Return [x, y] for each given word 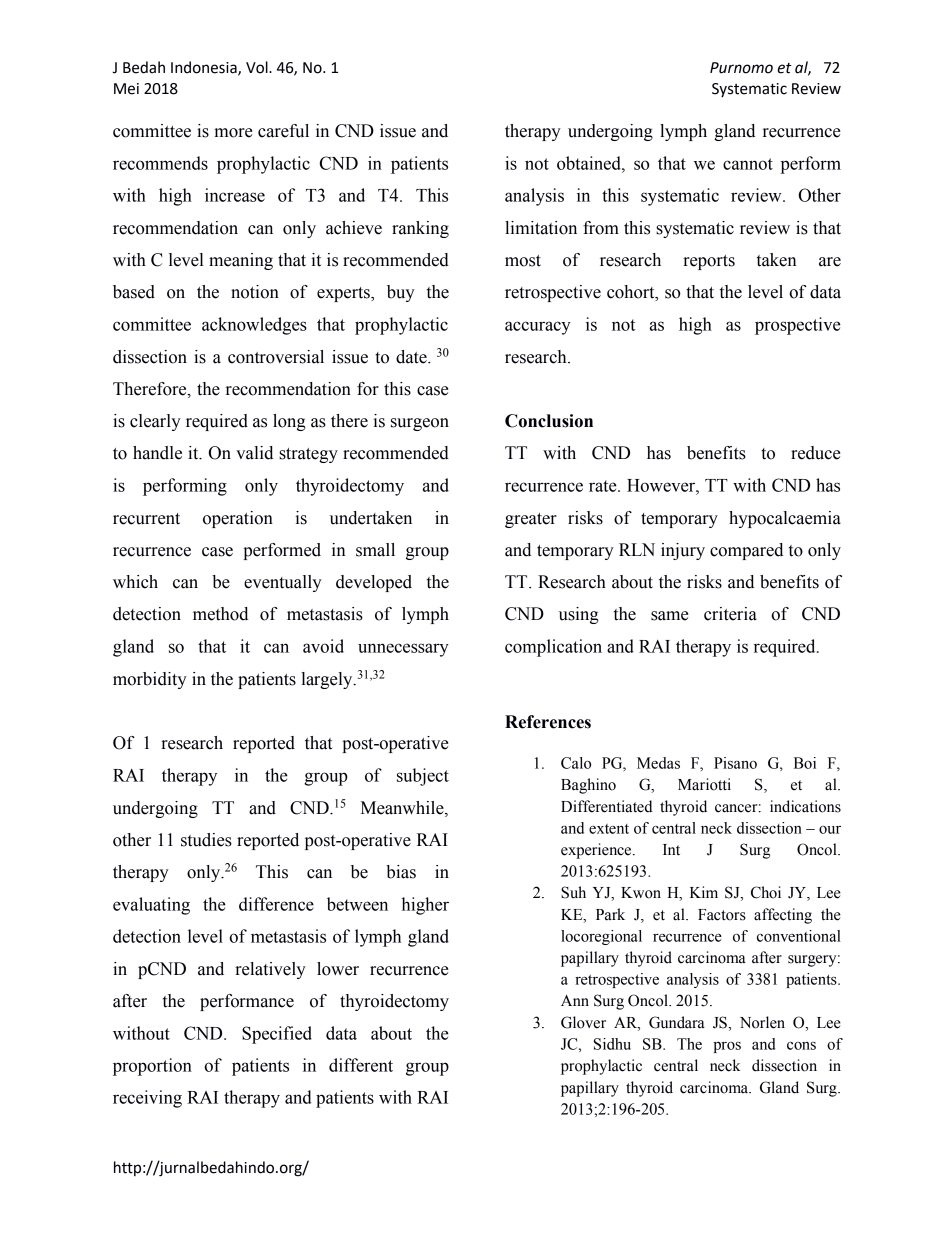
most [523, 261]
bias [401, 872]
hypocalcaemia [785, 519]
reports [709, 262]
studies [206, 840]
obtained [590, 163]
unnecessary [403, 650]
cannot [748, 164]
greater [531, 520]
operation [238, 519]
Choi [766, 892]
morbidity [150, 680]
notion [255, 292]
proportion [152, 1067]
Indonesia [205, 68]
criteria [730, 614]
